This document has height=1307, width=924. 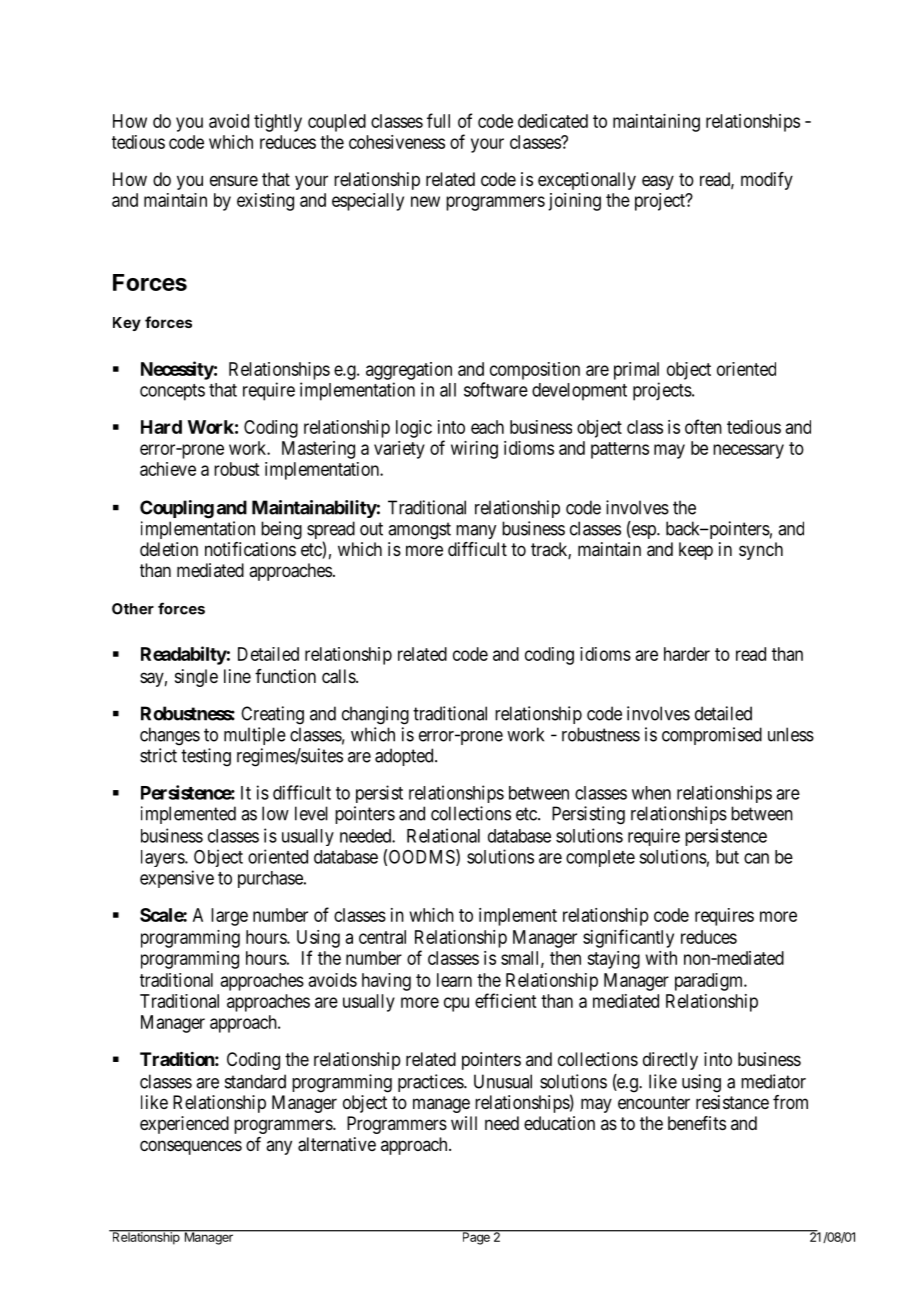 What do you see at coordinates (696, 551) in the document?
I see `keep` at bounding box center [696, 551].
